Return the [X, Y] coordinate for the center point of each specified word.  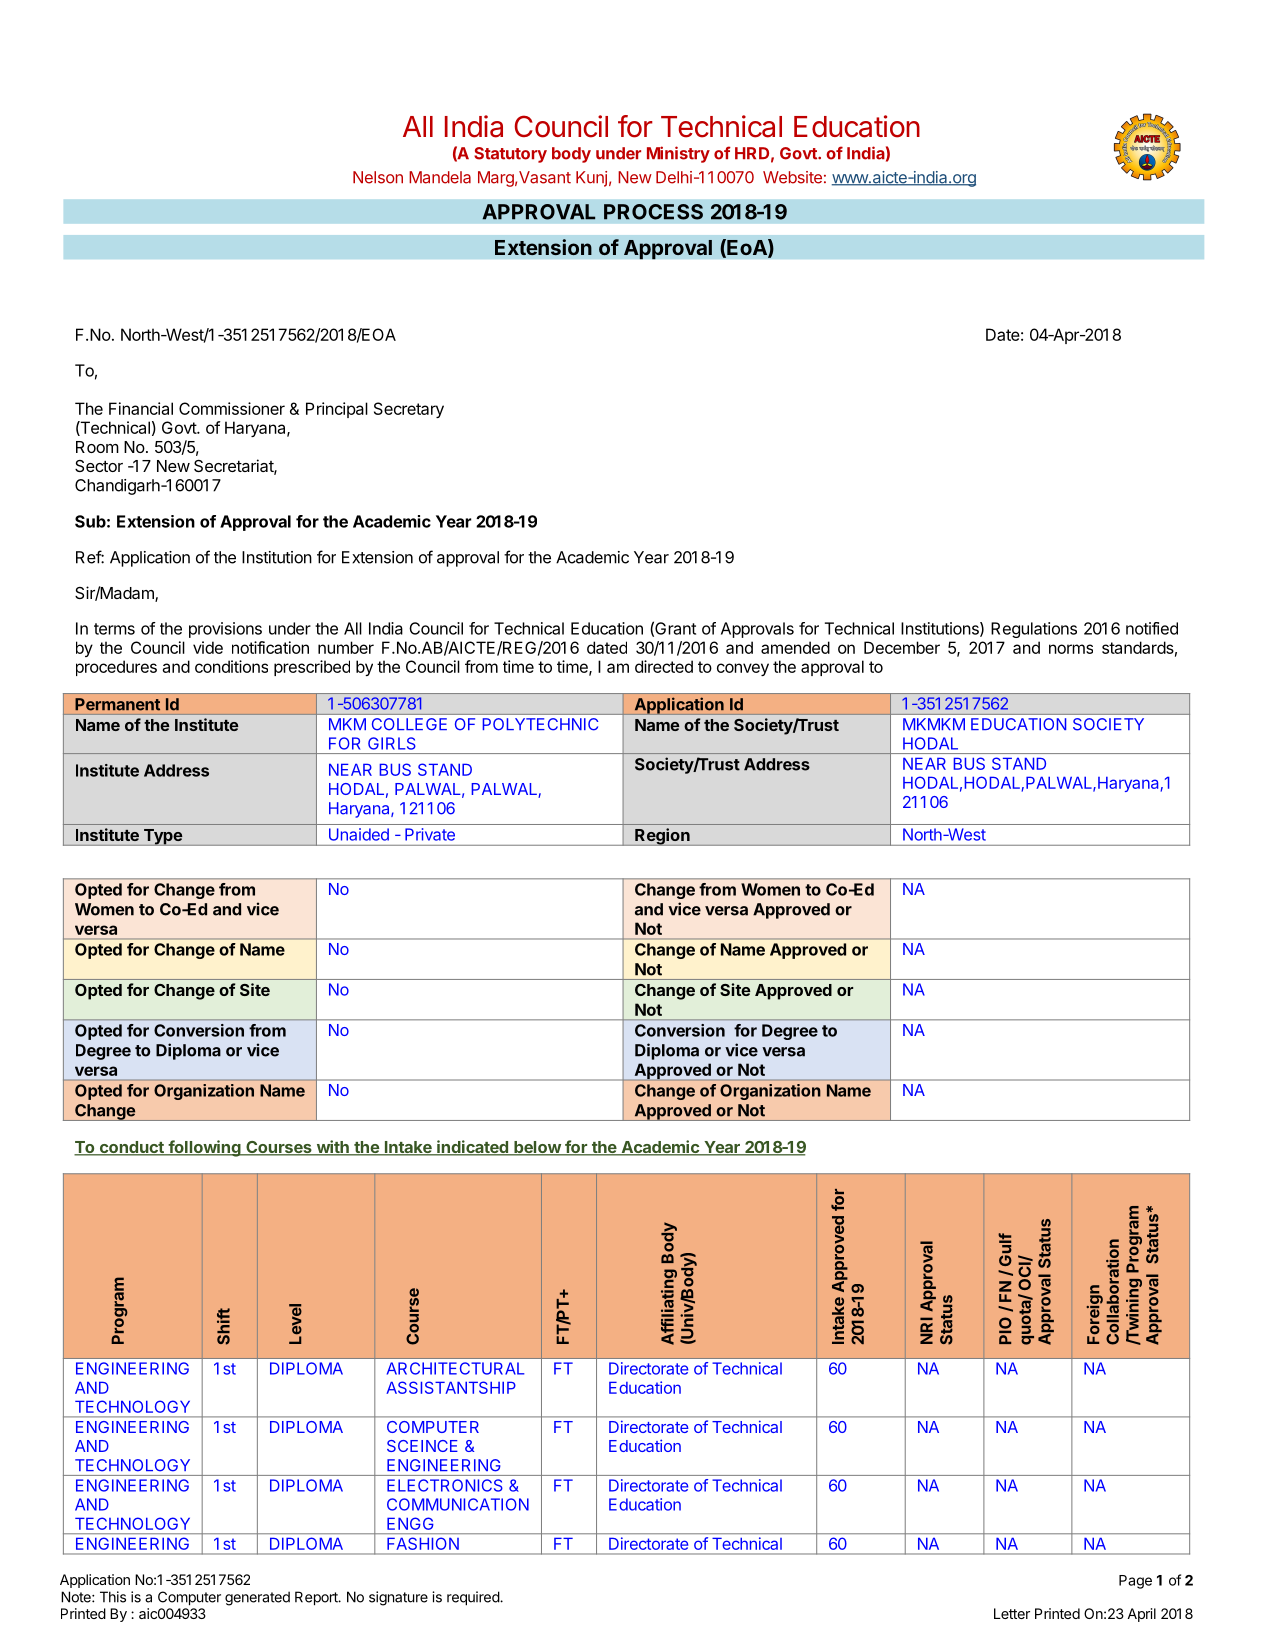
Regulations [1034, 630]
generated [257, 1598]
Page [1135, 1582]
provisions [225, 630]
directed [664, 666]
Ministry [678, 154]
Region [662, 837]
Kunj [591, 179]
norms [1071, 649]
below [537, 1148]
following [204, 1148]
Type [162, 837]
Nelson [378, 177]
